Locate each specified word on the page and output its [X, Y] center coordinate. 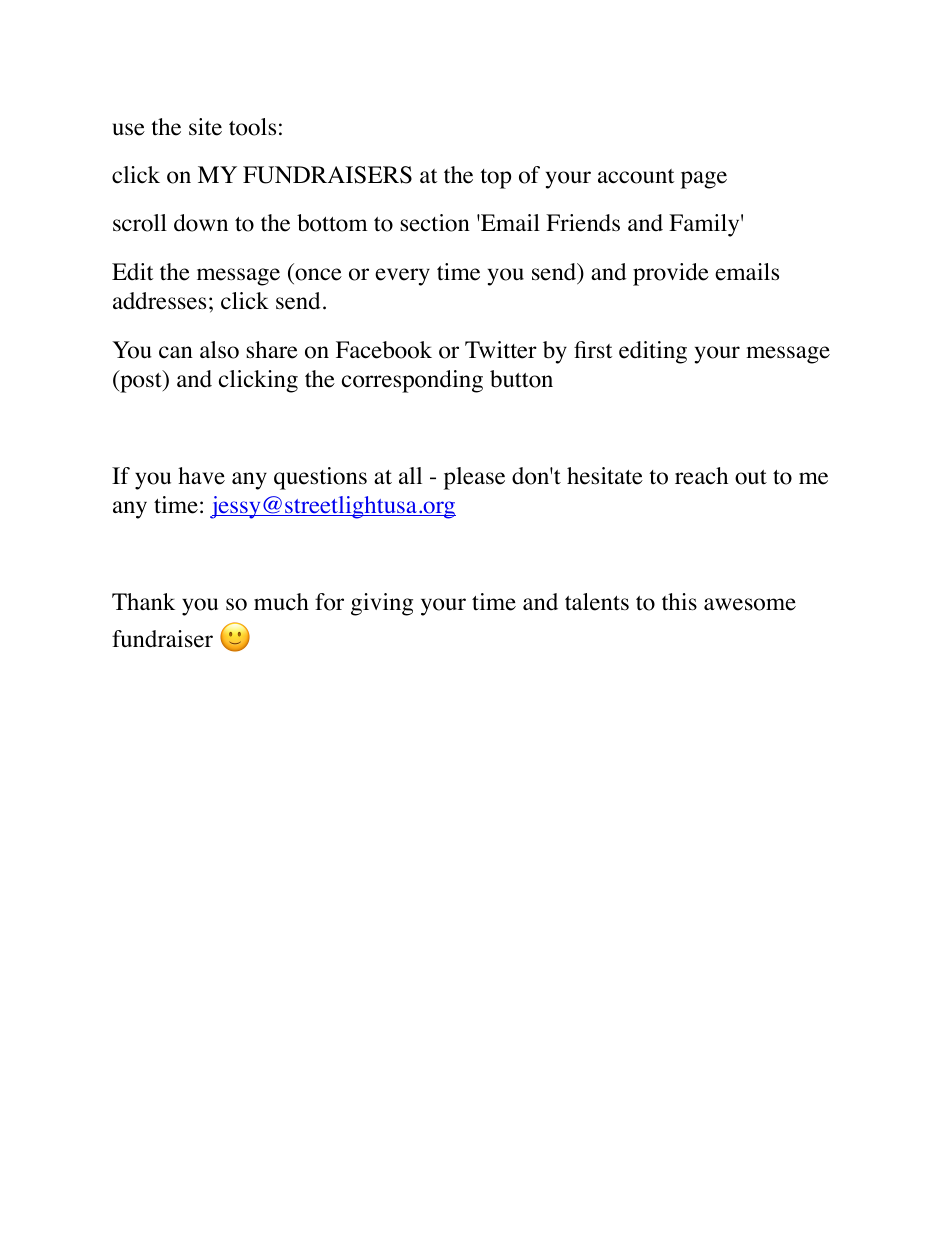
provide [671, 274]
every [402, 277]
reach [701, 476]
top [495, 179]
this [679, 602]
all [410, 475]
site [205, 127]
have [201, 476]
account [636, 176]
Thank [143, 601]
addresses [159, 301]
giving [382, 604]
